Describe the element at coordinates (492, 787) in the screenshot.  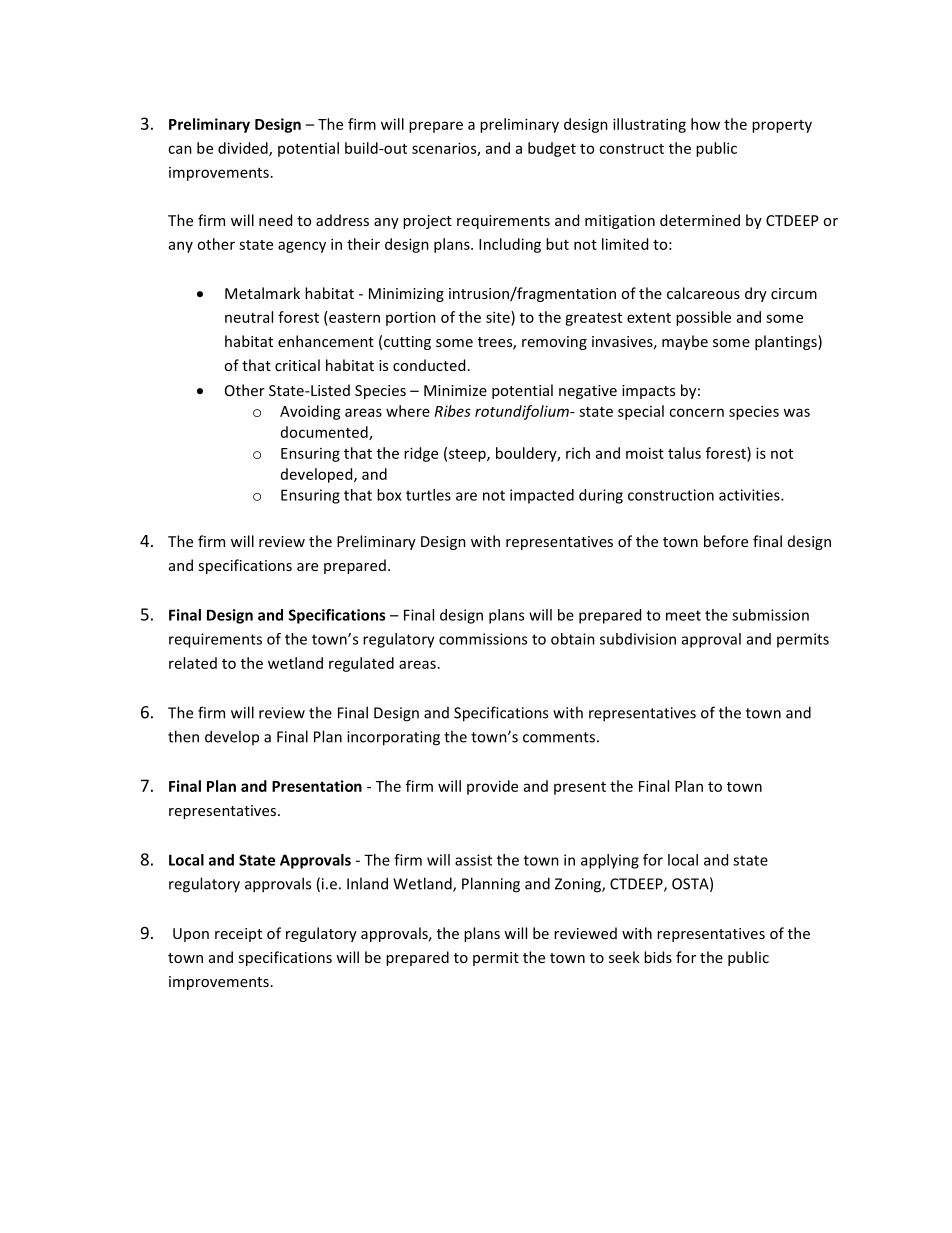
I see `provide` at that location.
